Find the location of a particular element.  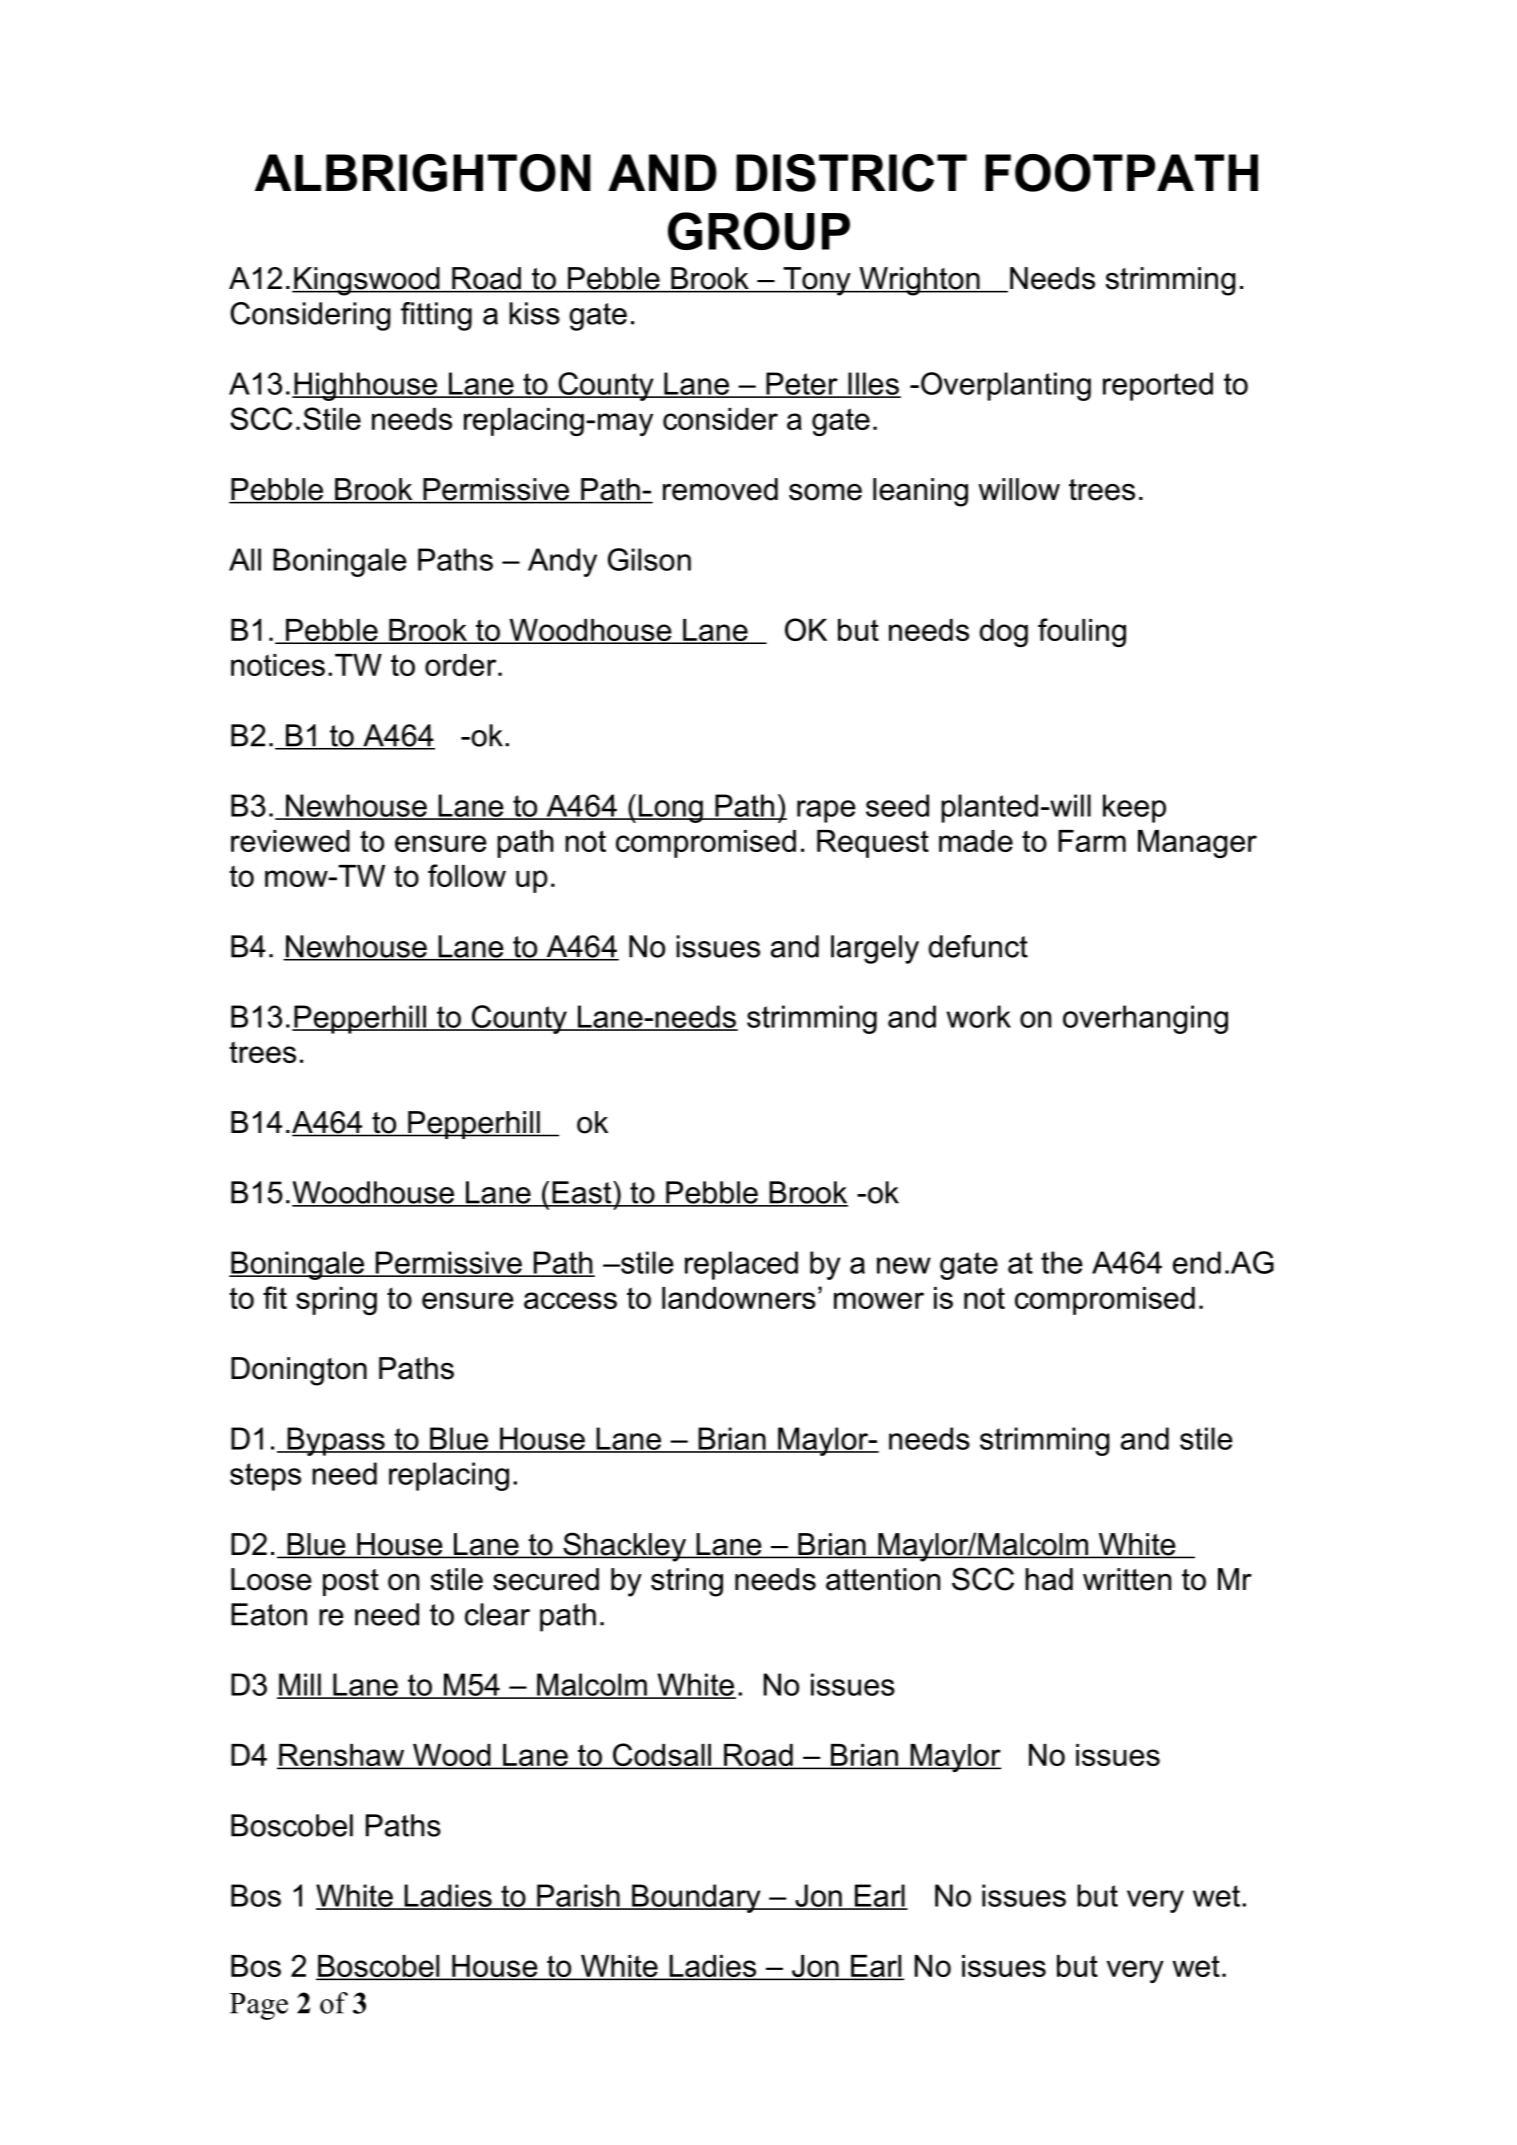

Page is located at coordinates (259, 2006).
